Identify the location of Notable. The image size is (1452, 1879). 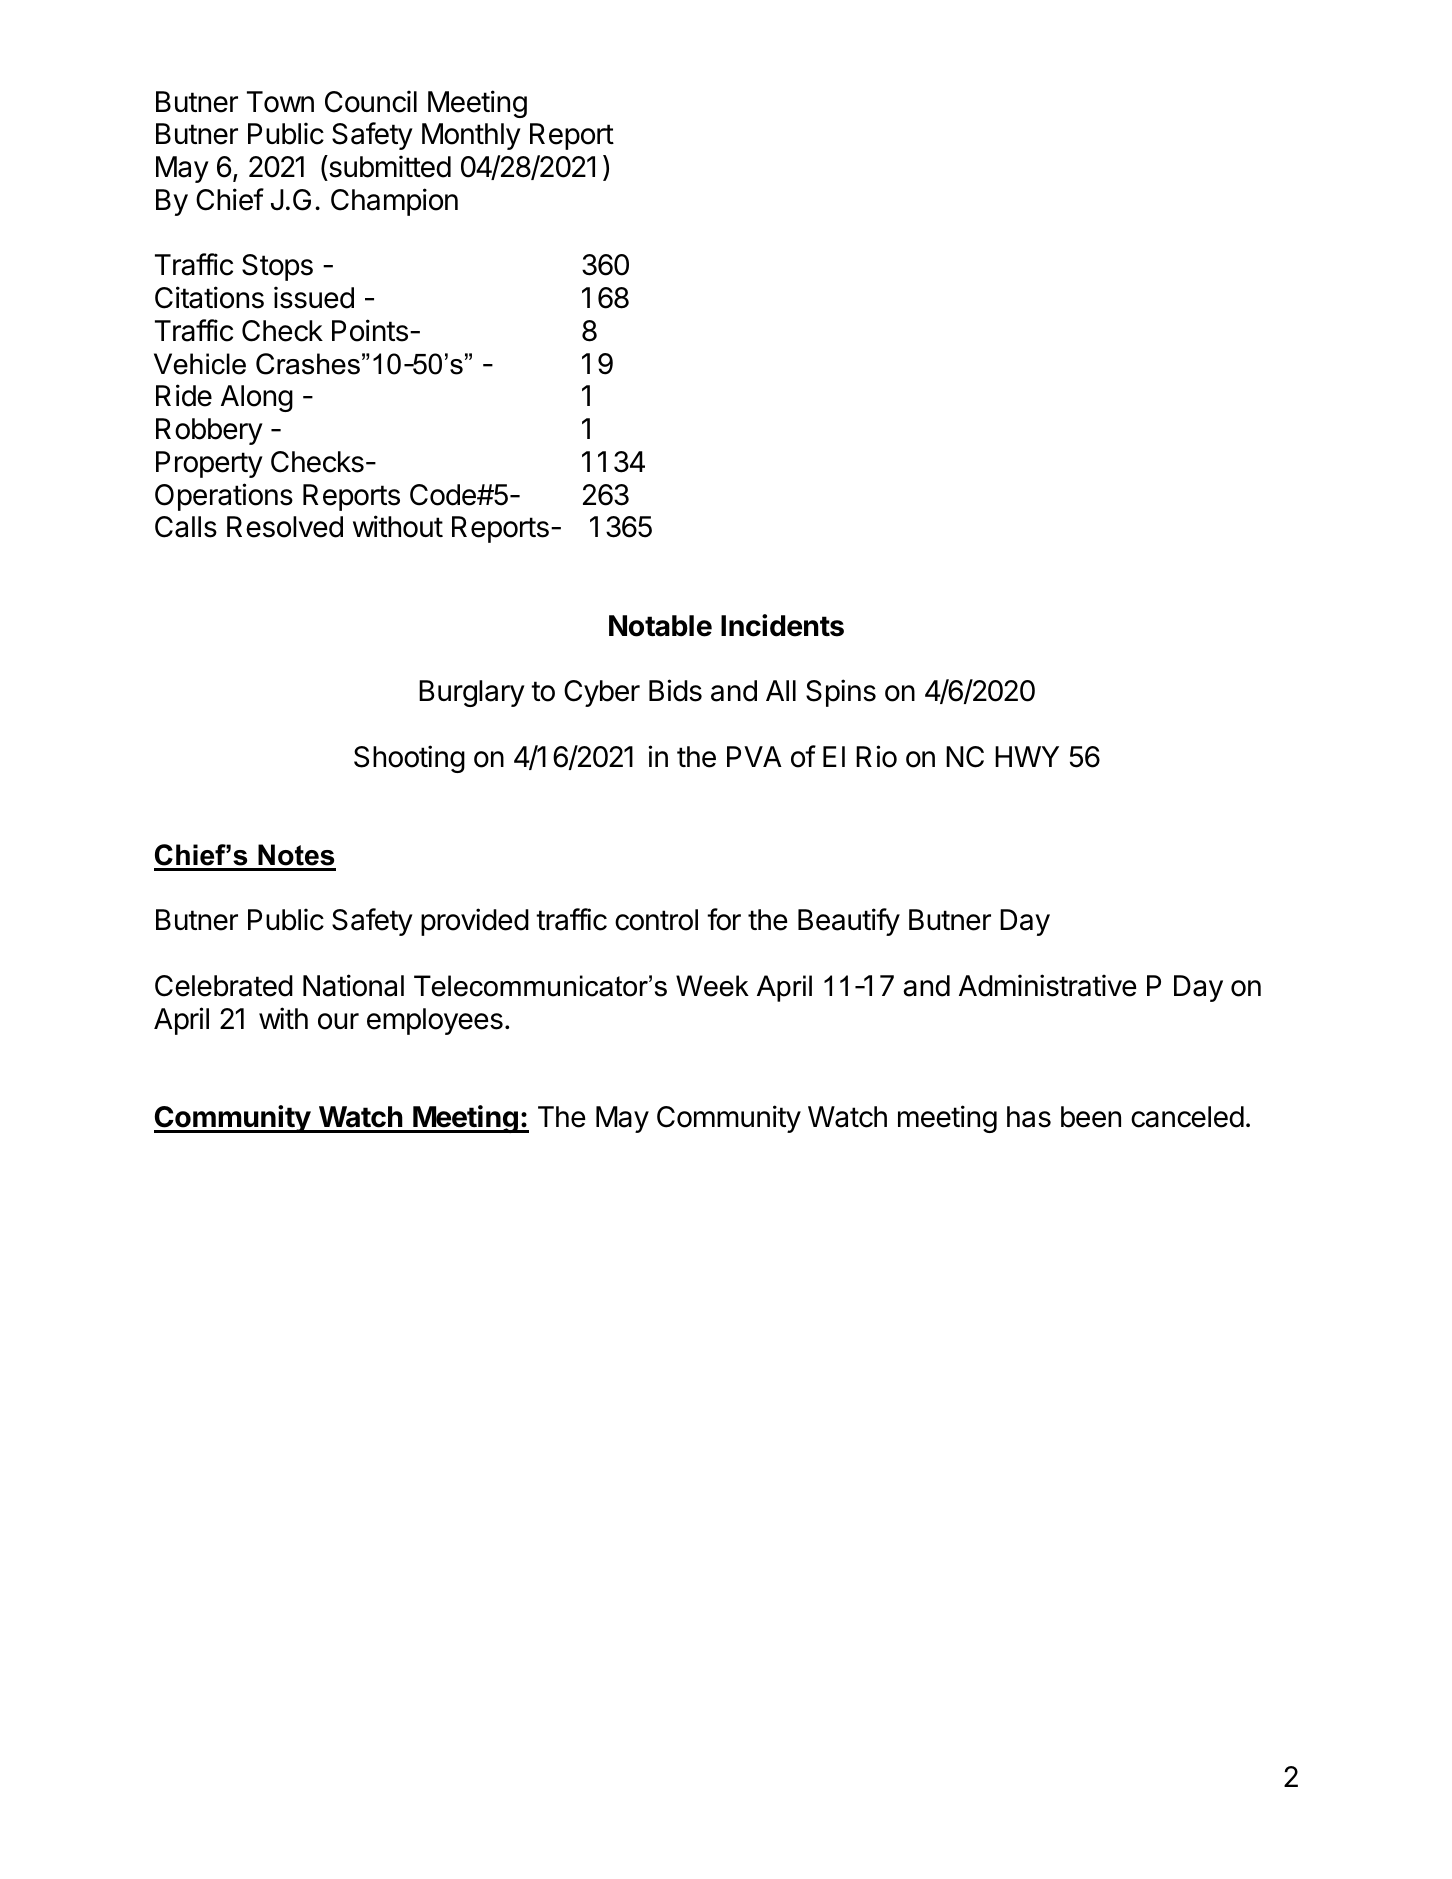
(660, 626).
